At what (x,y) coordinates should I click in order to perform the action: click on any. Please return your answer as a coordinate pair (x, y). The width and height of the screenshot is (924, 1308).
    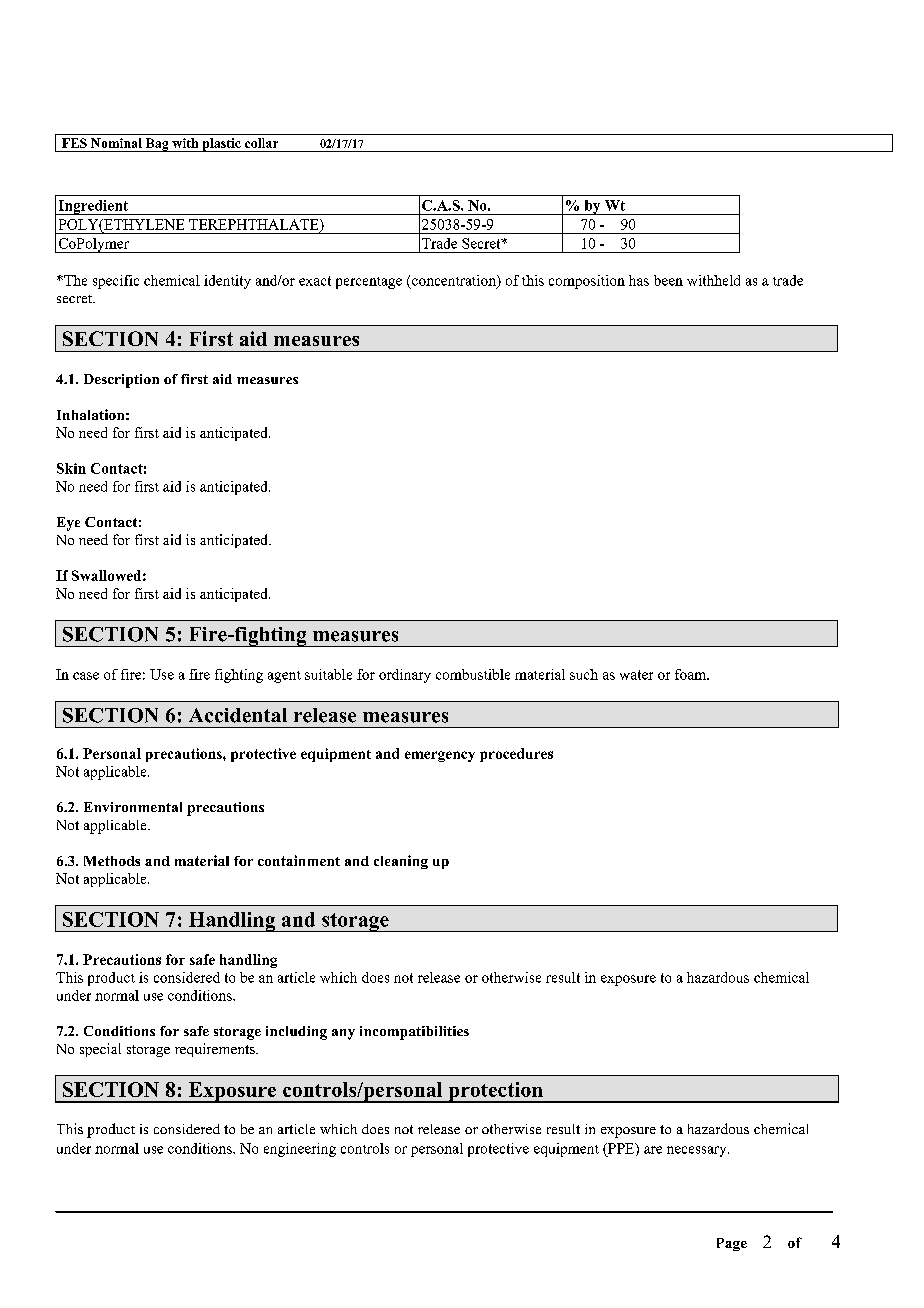
    Looking at the image, I should click on (343, 1034).
